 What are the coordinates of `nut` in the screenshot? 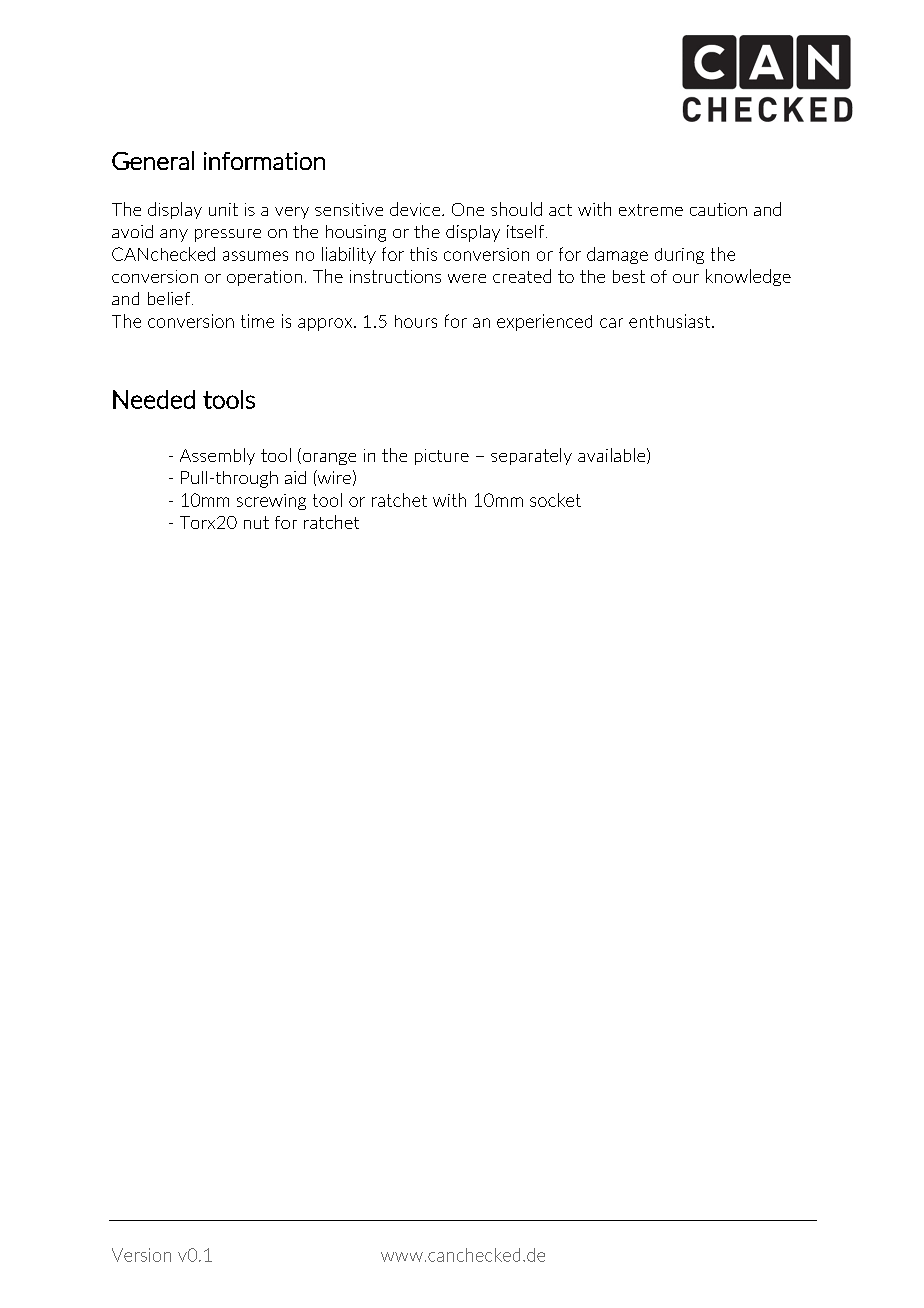 It's located at (256, 522).
